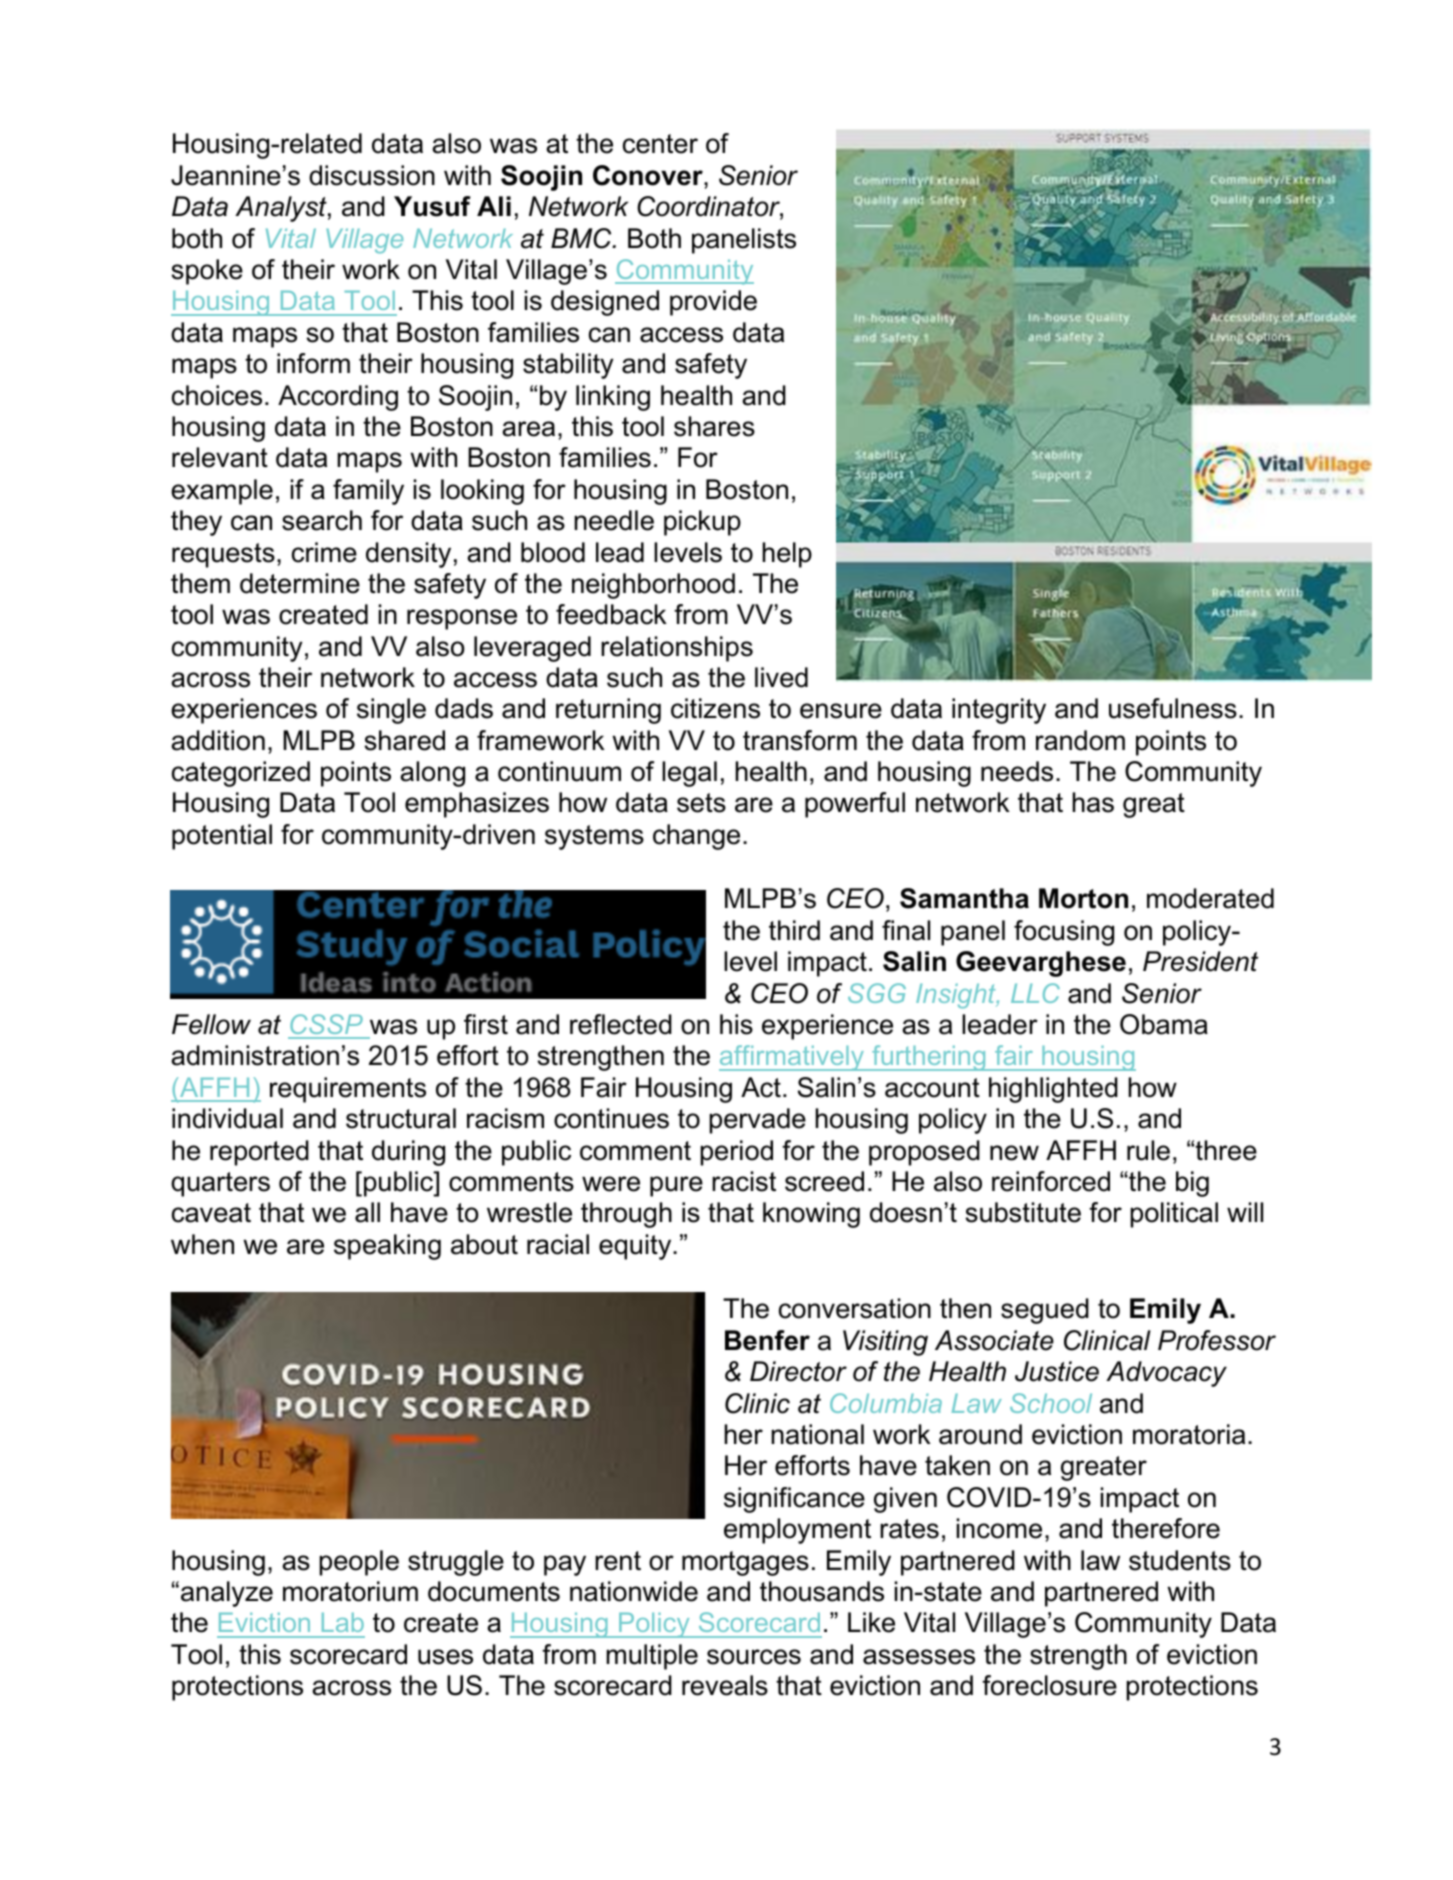  I want to click on third, so click(794, 930).
